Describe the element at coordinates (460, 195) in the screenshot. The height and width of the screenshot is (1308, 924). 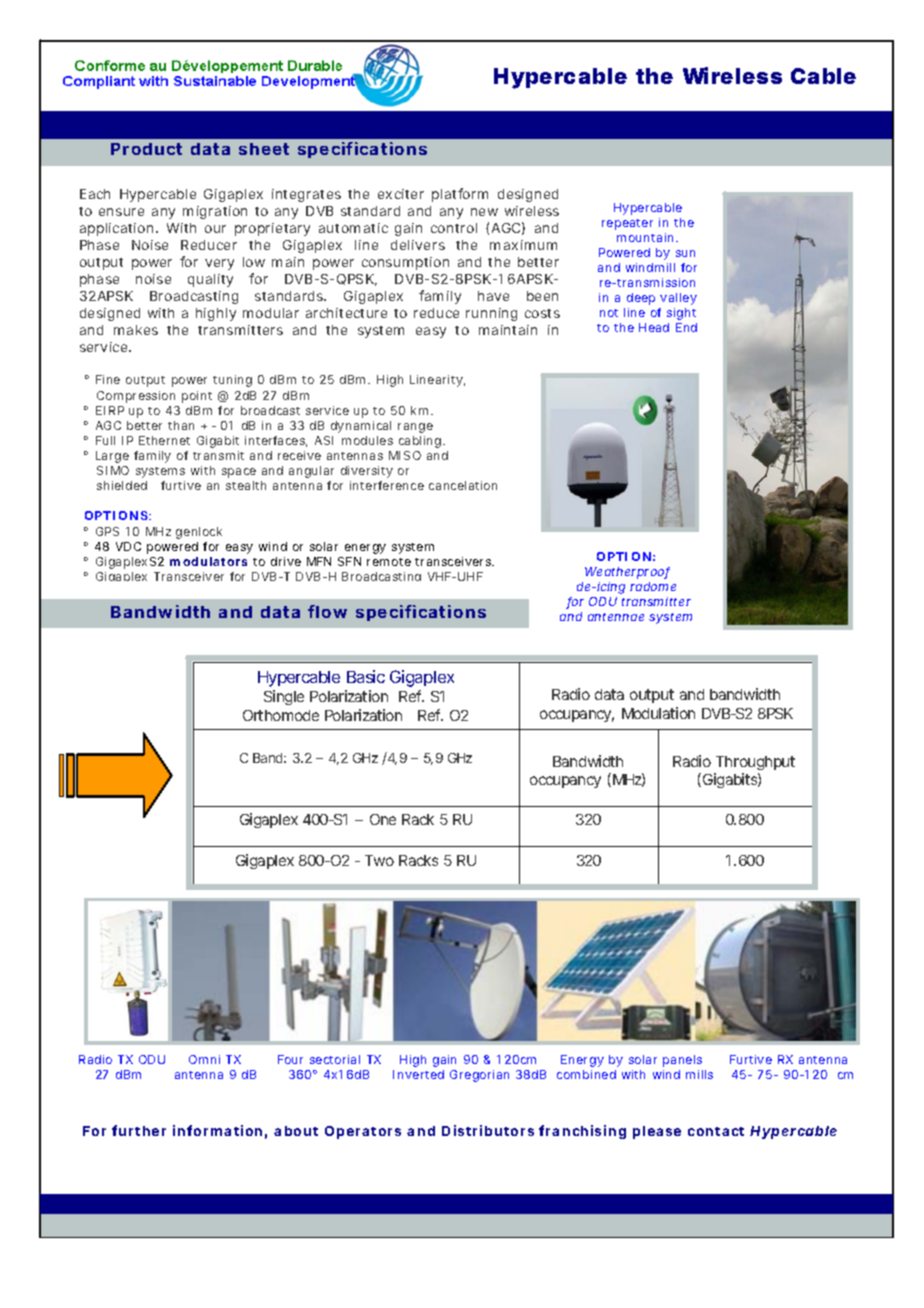
I see `platform` at that location.
